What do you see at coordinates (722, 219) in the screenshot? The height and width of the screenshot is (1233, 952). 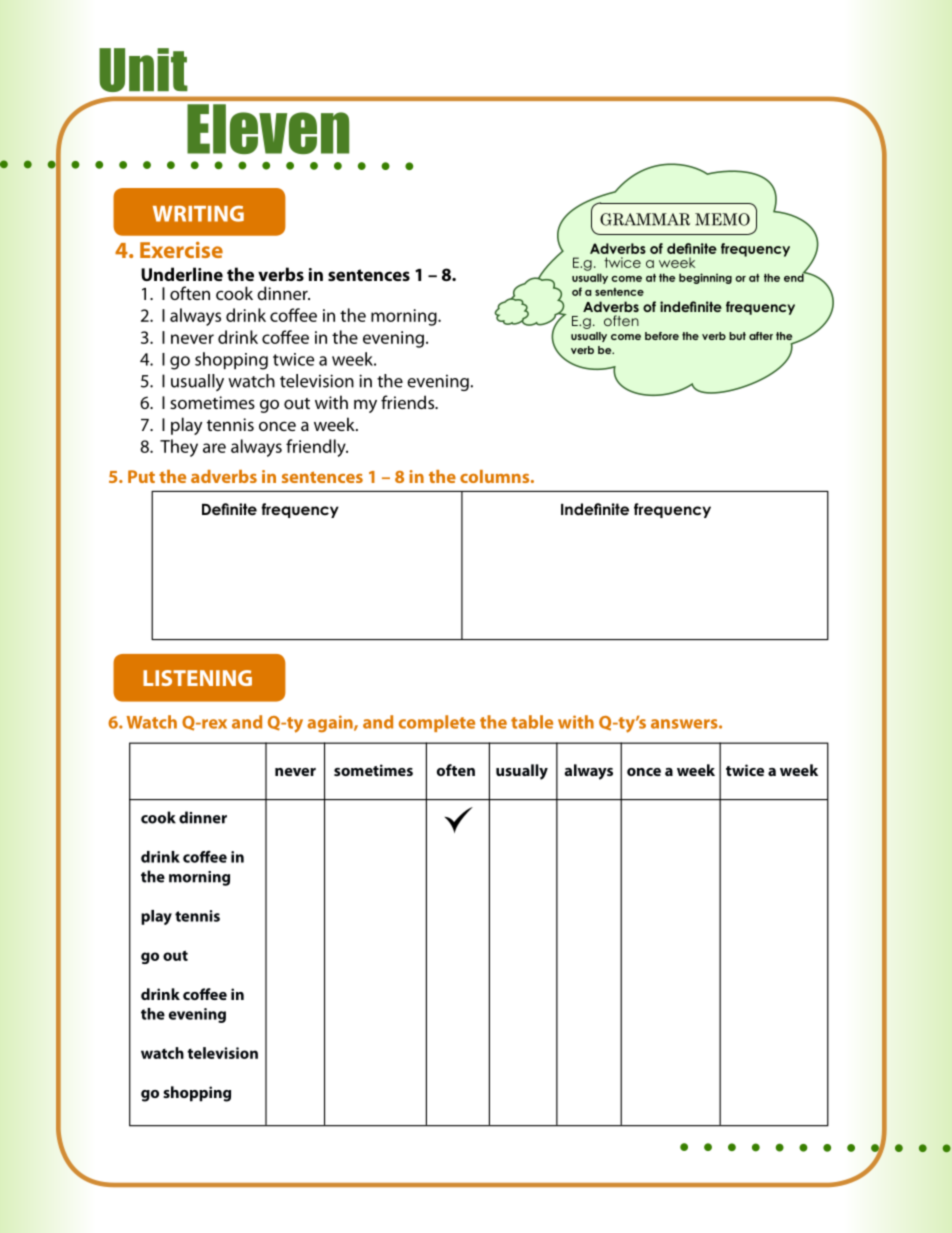 I see `MEMO` at bounding box center [722, 219].
